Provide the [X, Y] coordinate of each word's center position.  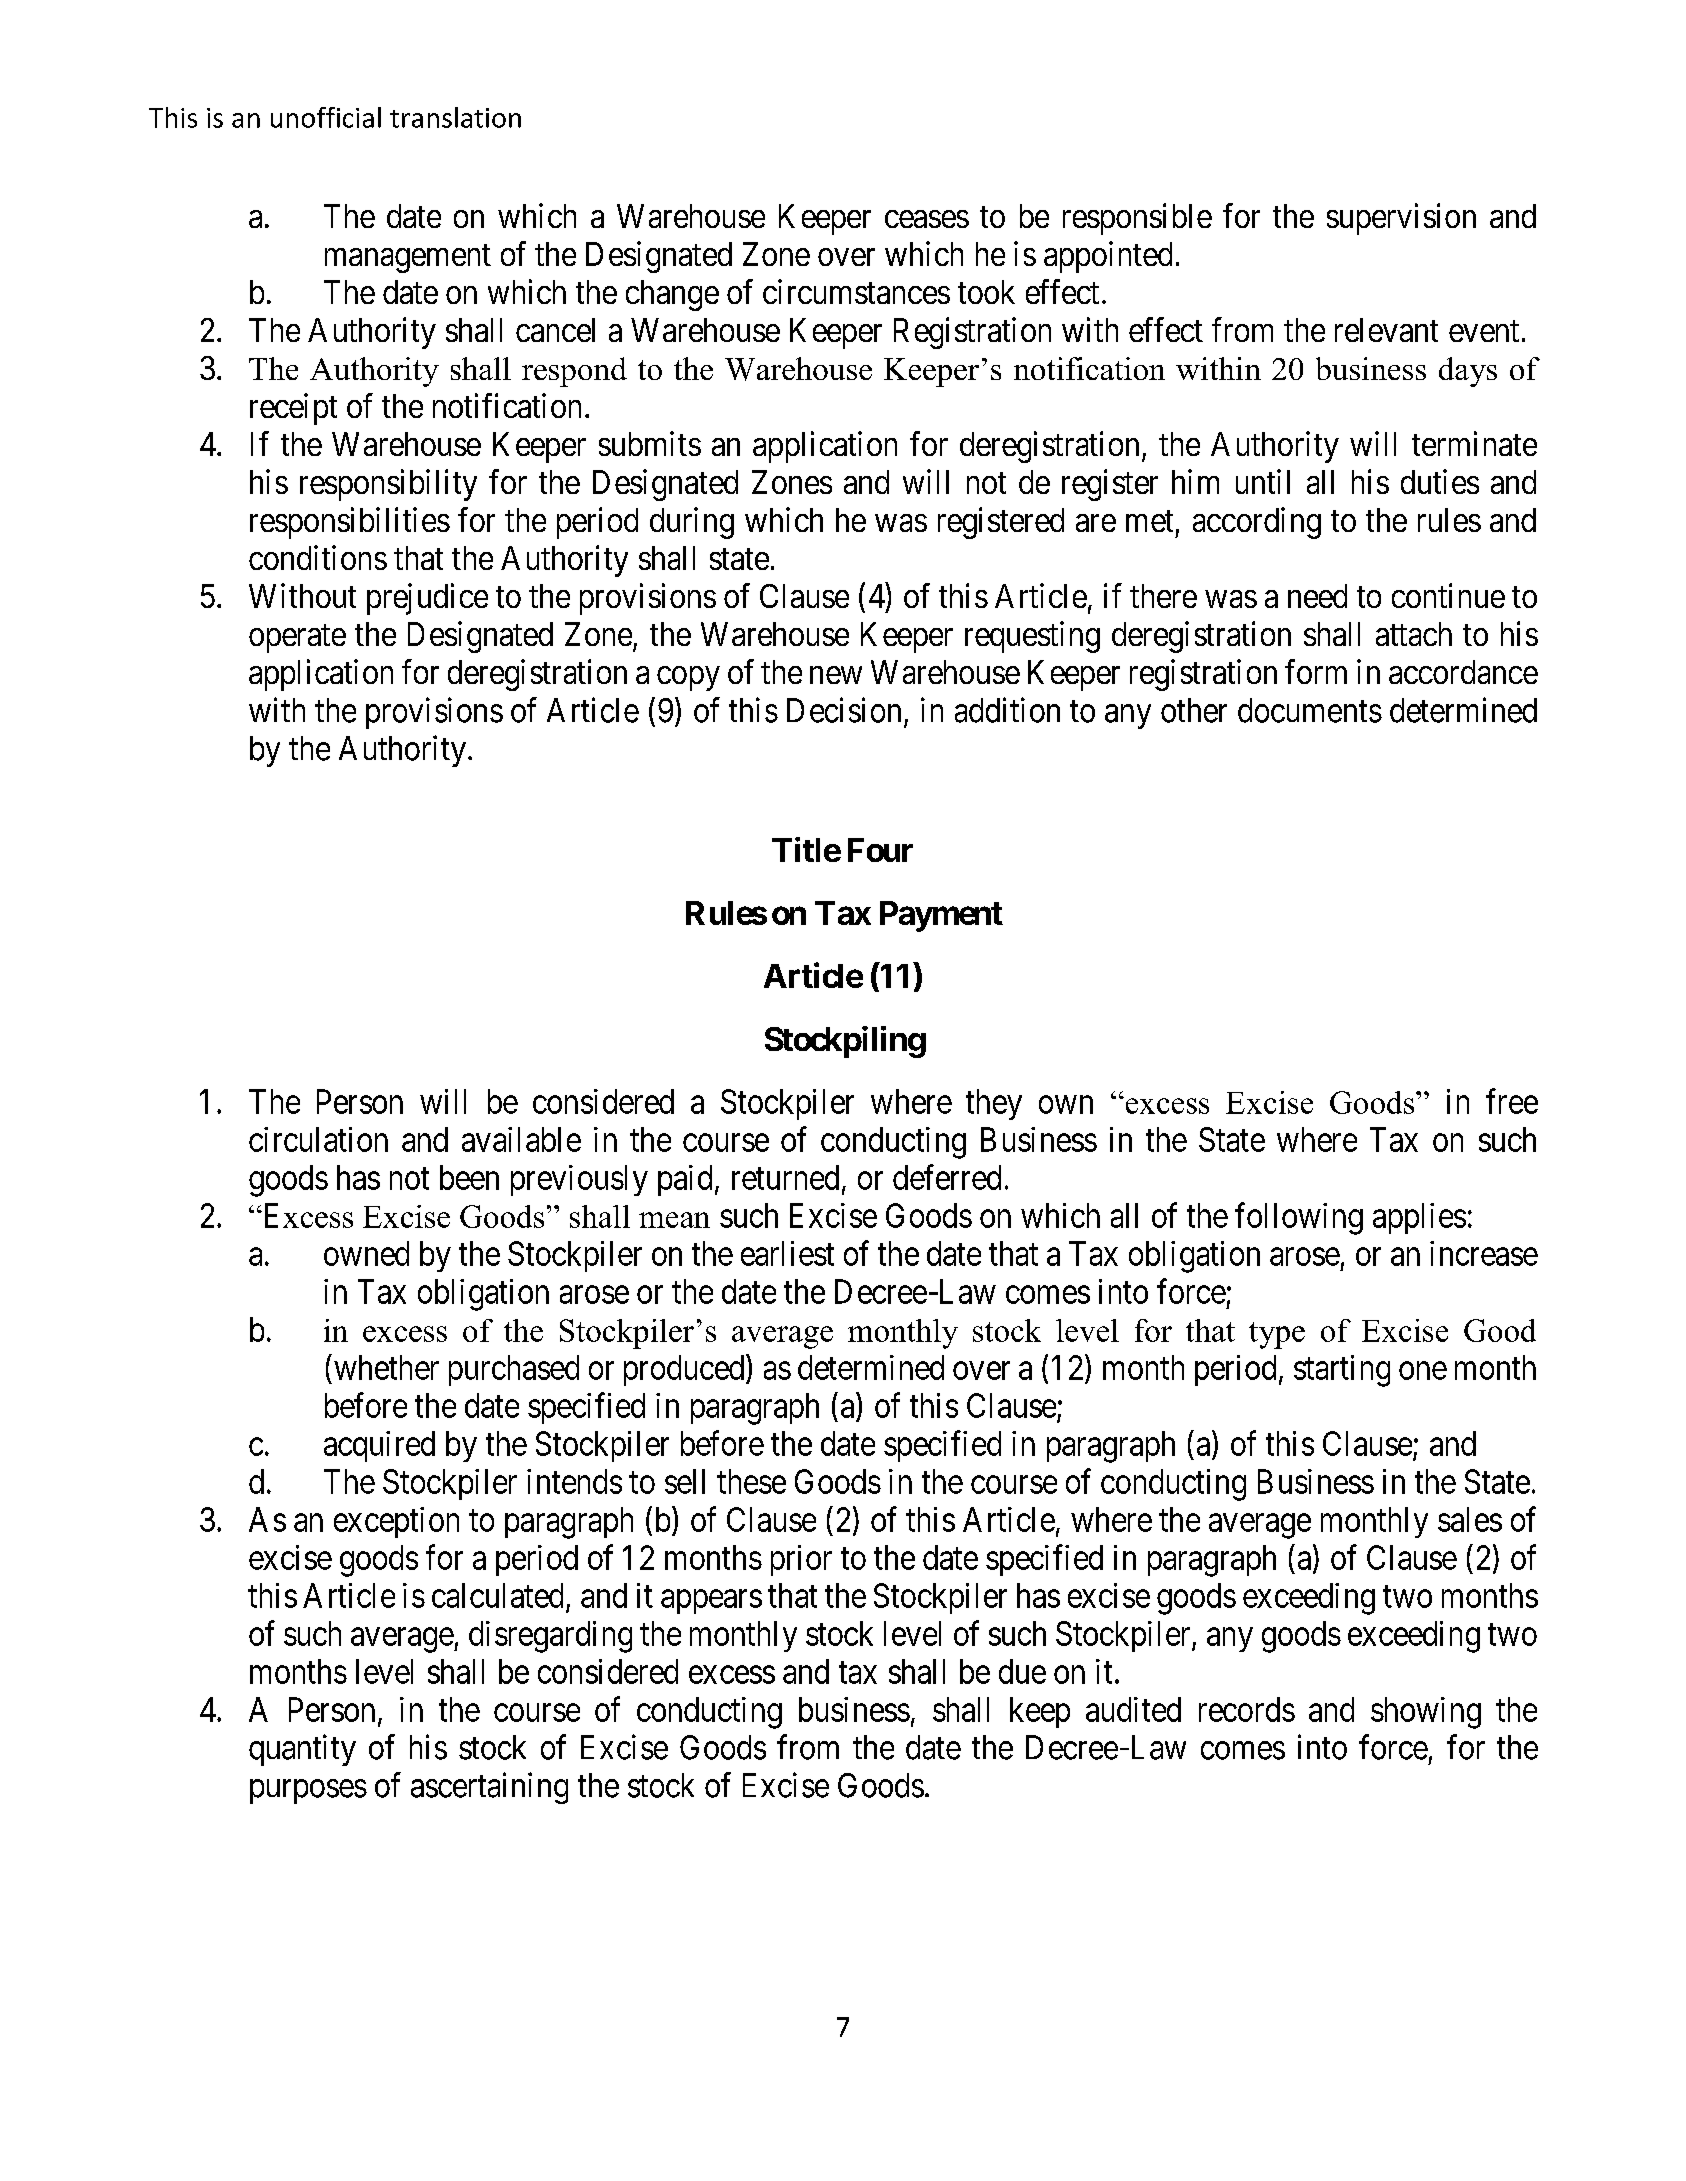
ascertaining [489, 1788]
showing [1426, 1713]
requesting [1032, 637]
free [1512, 1101]
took [986, 292]
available [521, 1139]
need [1317, 596]
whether [386, 1367]
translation [455, 117]
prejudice [427, 599]
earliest [787, 1253]
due [1022, 1671]
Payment [941, 916]
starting [1342, 1371]
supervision [1401, 219]
